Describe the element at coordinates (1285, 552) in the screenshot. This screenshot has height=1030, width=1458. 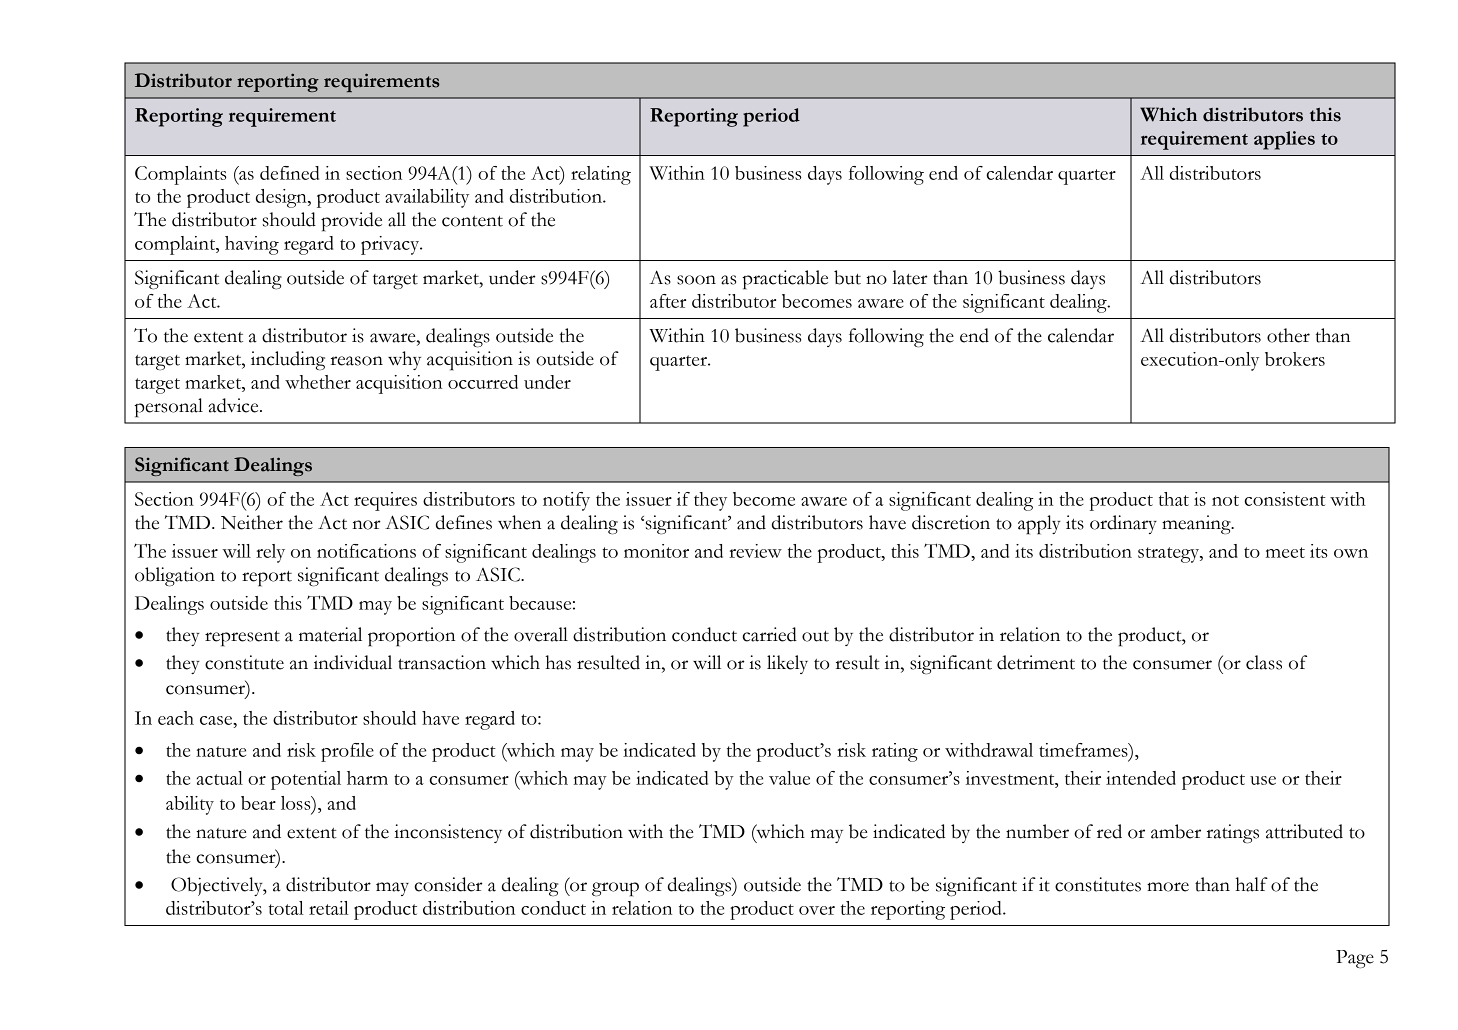
I see `meet` at that location.
